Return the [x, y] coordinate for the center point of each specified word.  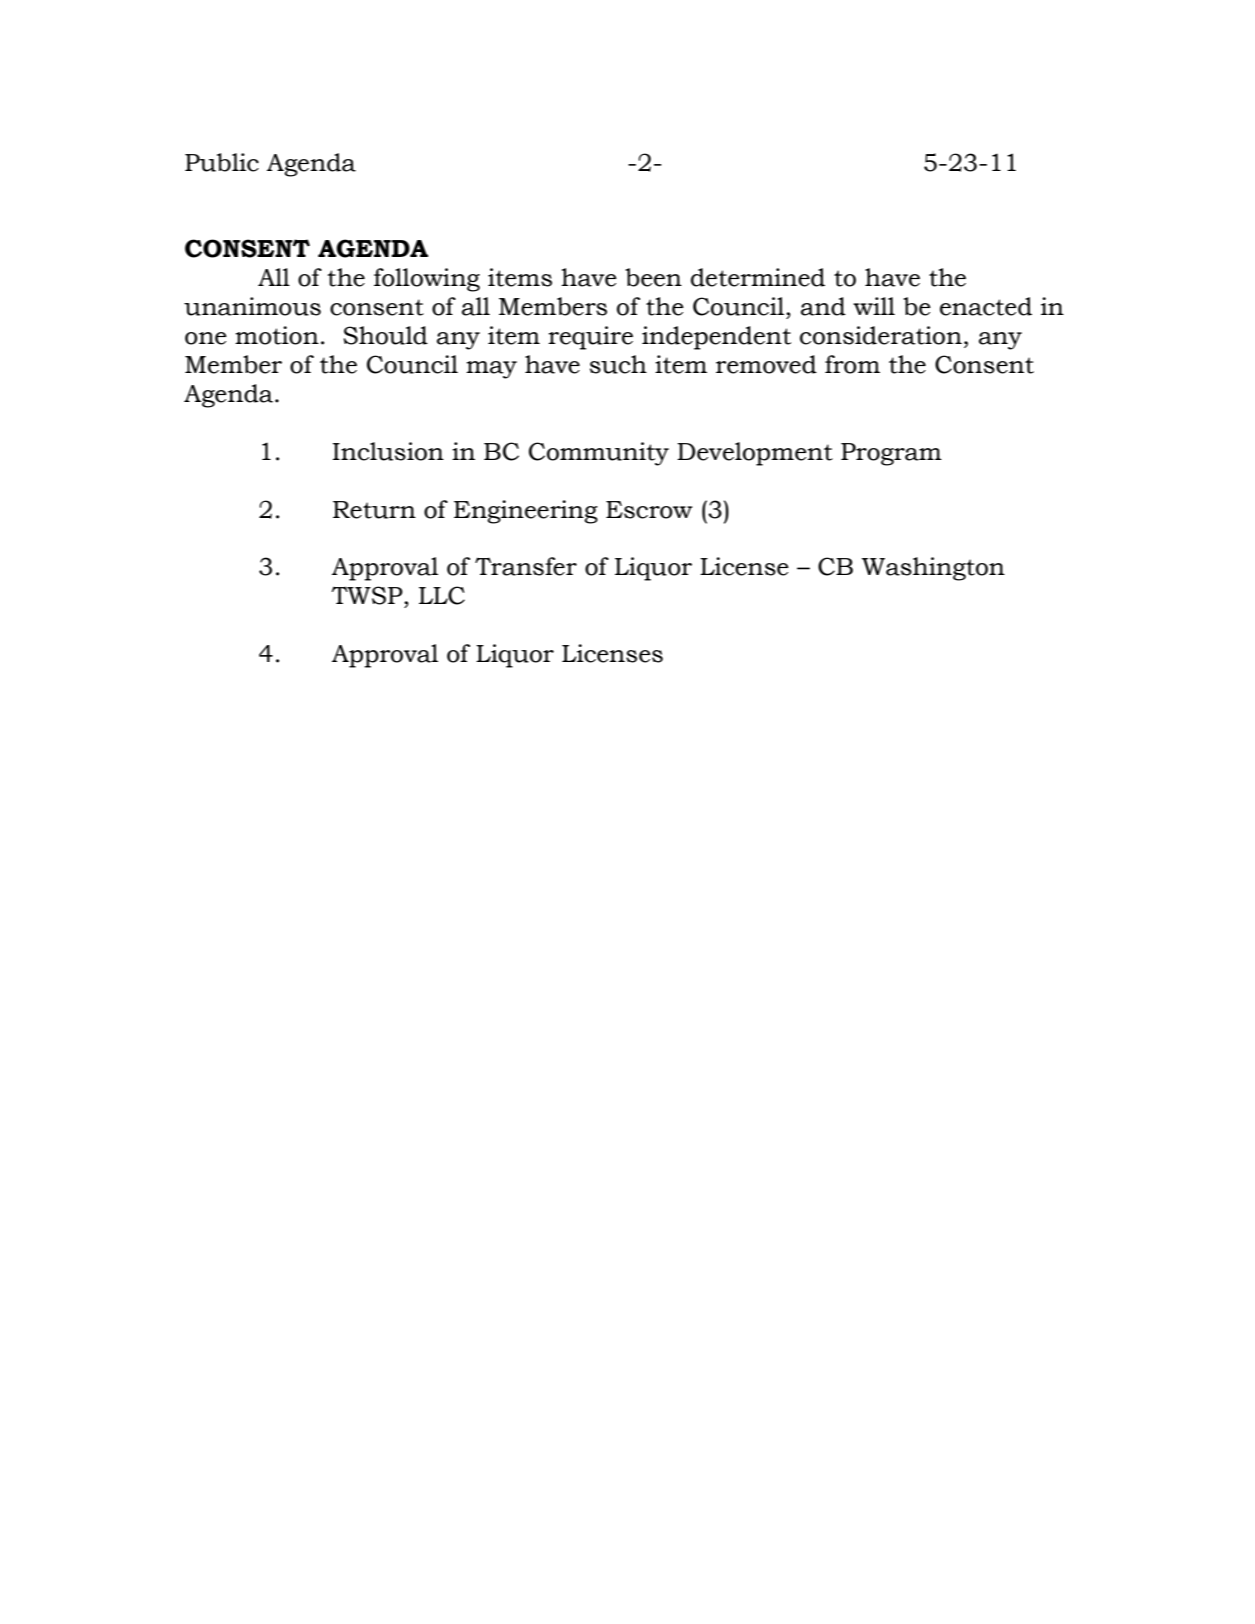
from [852, 364]
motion [277, 335]
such [618, 364]
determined [758, 277]
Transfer [526, 566]
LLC [442, 595]
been [653, 277]
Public [222, 162]
